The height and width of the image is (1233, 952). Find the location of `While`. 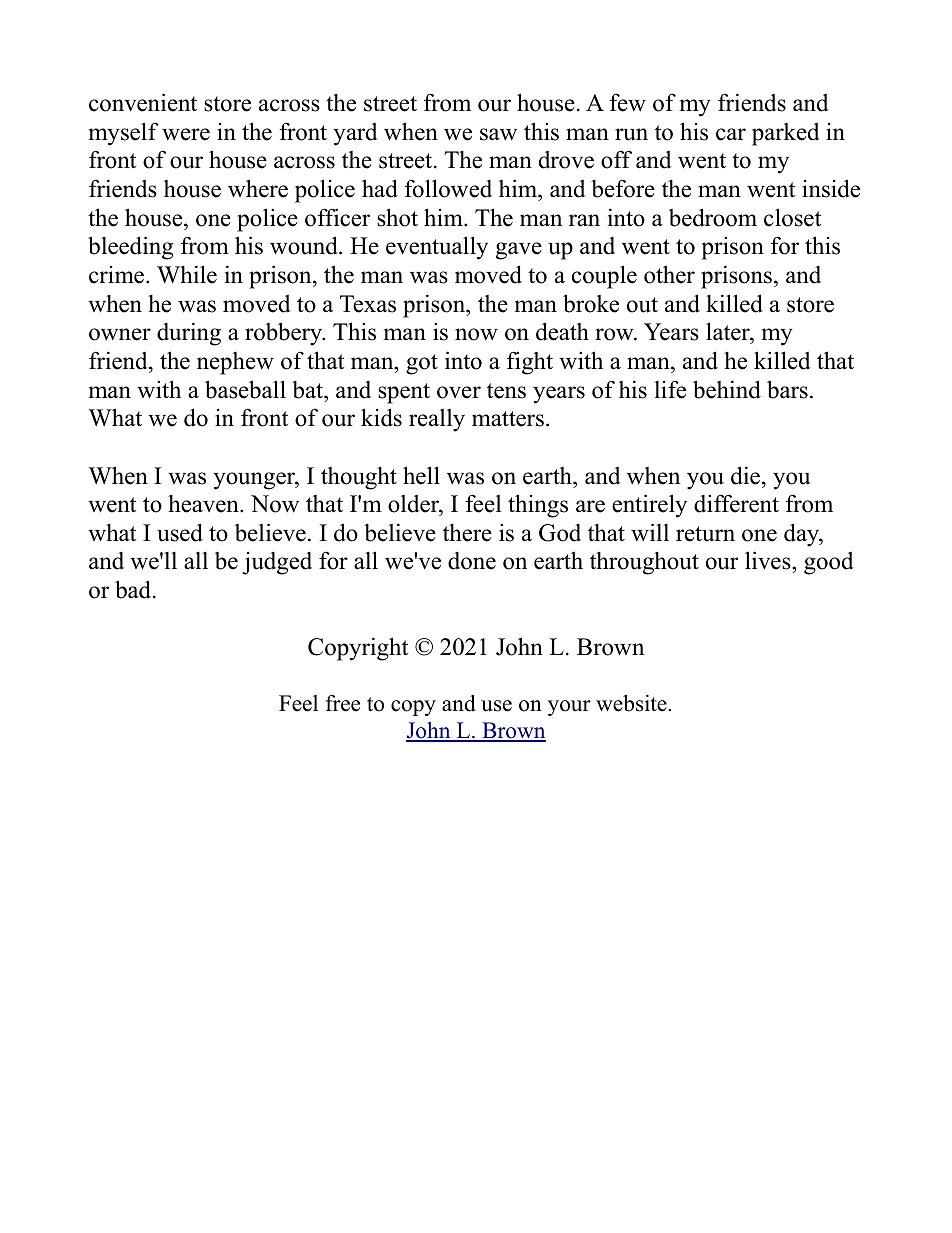

While is located at coordinates (187, 274).
